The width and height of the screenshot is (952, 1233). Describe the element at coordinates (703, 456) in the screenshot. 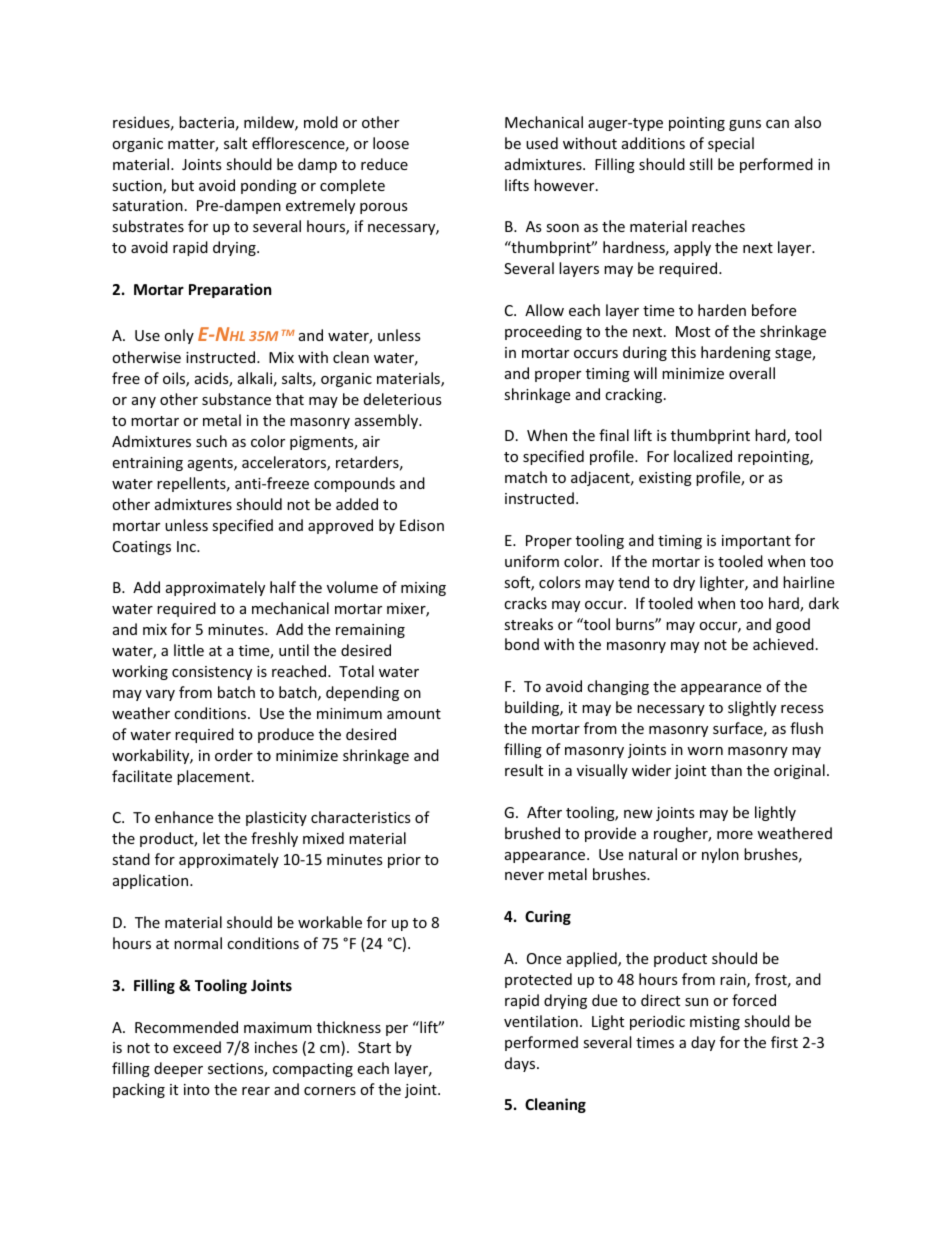

I see `localized` at that location.
